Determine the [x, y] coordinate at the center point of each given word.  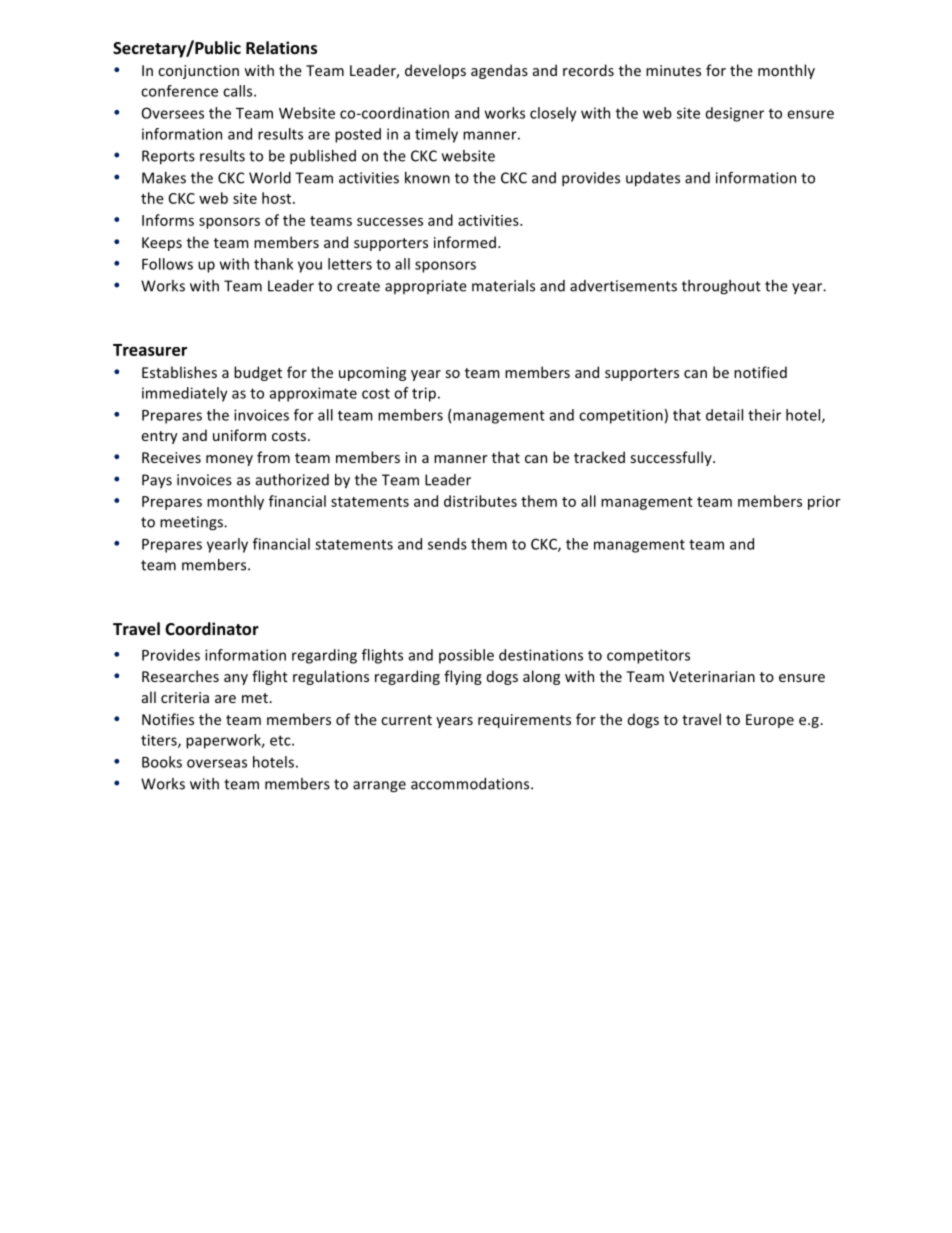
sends [447, 544]
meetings [192, 523]
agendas [499, 71]
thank [273, 264]
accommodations [471, 784]
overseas [217, 763]
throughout [721, 287]
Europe [770, 721]
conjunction [198, 72]
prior [824, 503]
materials [503, 286]
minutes [673, 70]
